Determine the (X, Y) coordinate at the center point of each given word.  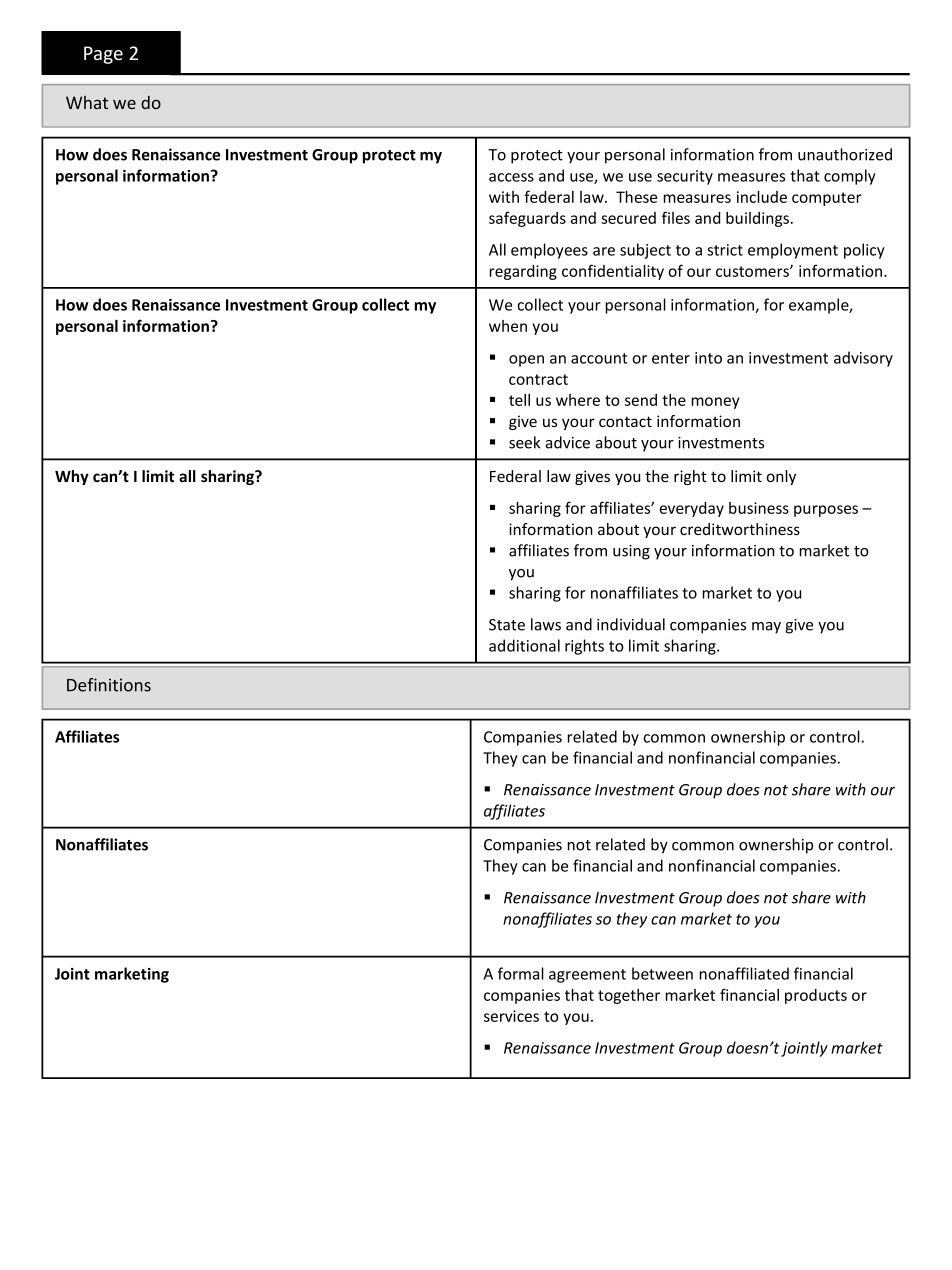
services (511, 1016)
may (766, 628)
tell (519, 400)
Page (103, 55)
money (716, 403)
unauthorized (845, 154)
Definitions (109, 685)
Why (72, 477)
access (511, 177)
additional (524, 645)
